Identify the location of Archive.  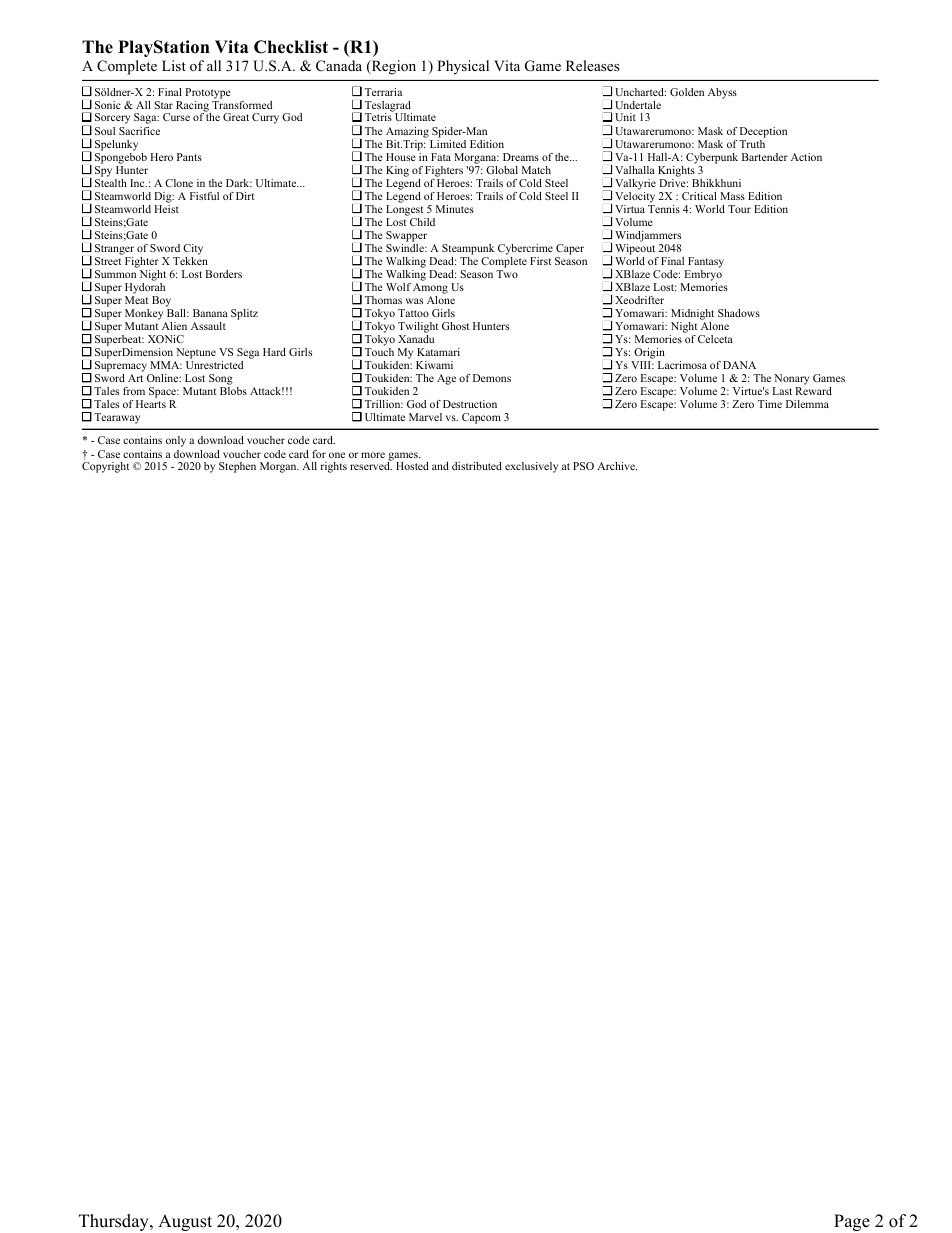
(617, 466).
